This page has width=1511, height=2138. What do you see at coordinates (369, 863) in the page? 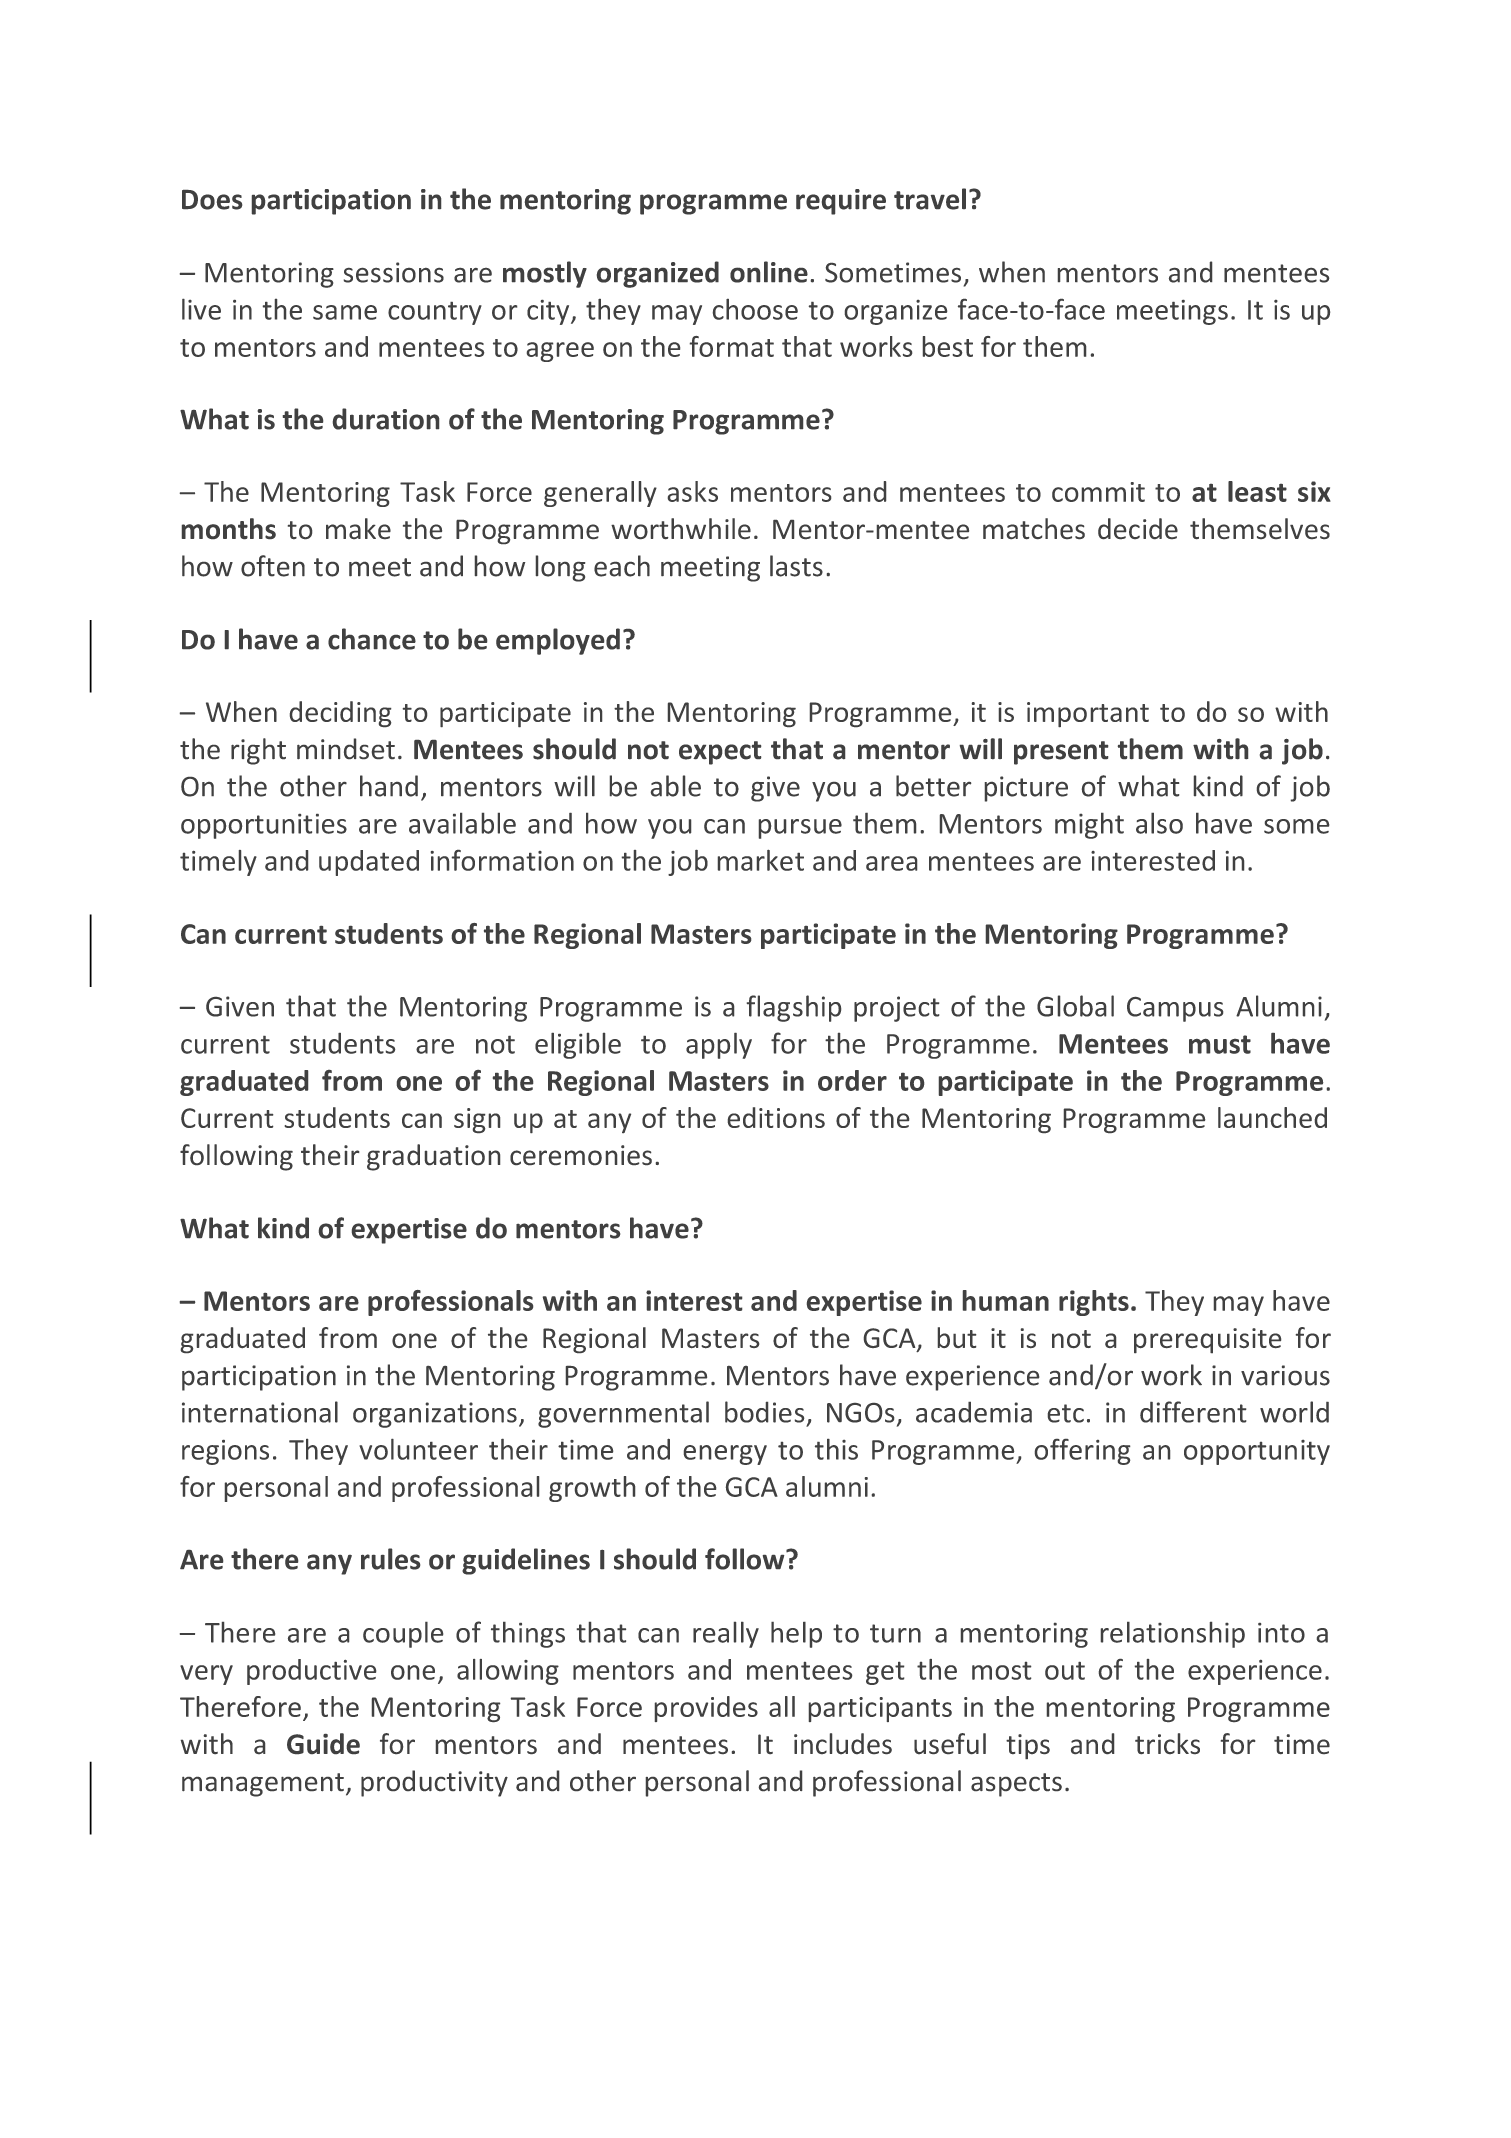
I see `updated` at bounding box center [369, 863].
